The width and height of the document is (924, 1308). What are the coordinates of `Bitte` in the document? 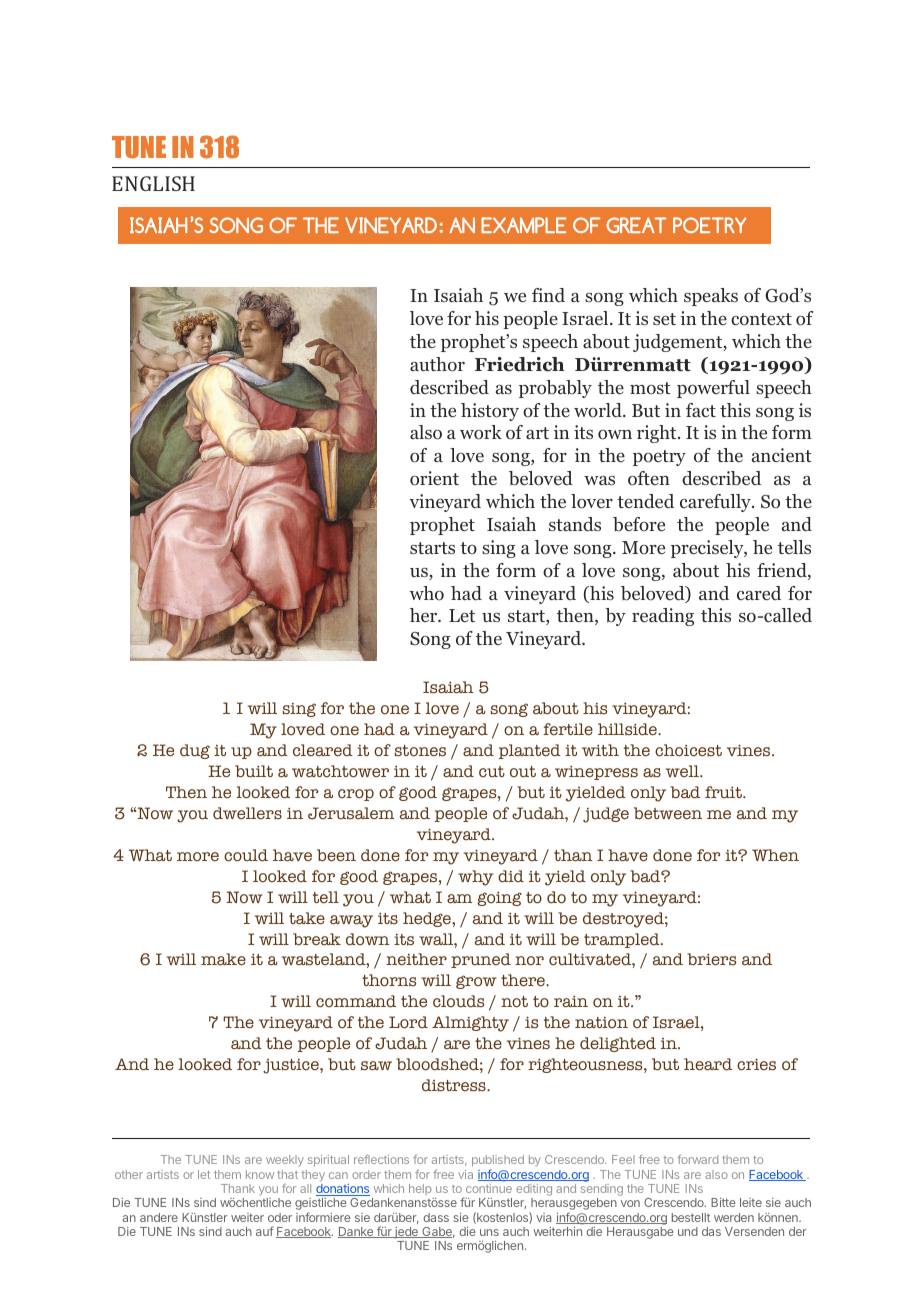 It's located at (723, 1202).
